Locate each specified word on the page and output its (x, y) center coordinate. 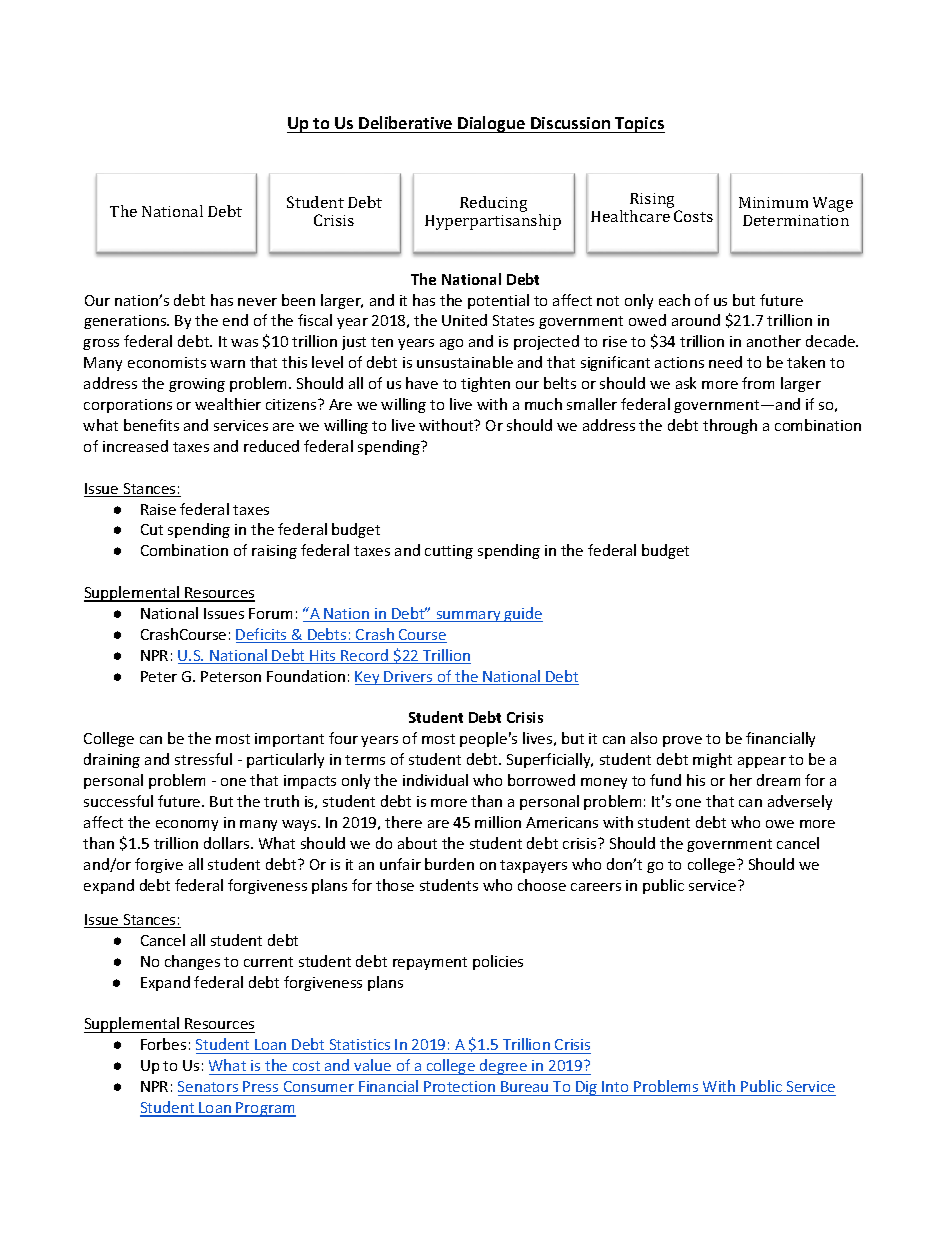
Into (615, 1086)
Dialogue (492, 124)
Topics (639, 125)
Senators (208, 1086)
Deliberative (405, 122)
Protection (459, 1086)
